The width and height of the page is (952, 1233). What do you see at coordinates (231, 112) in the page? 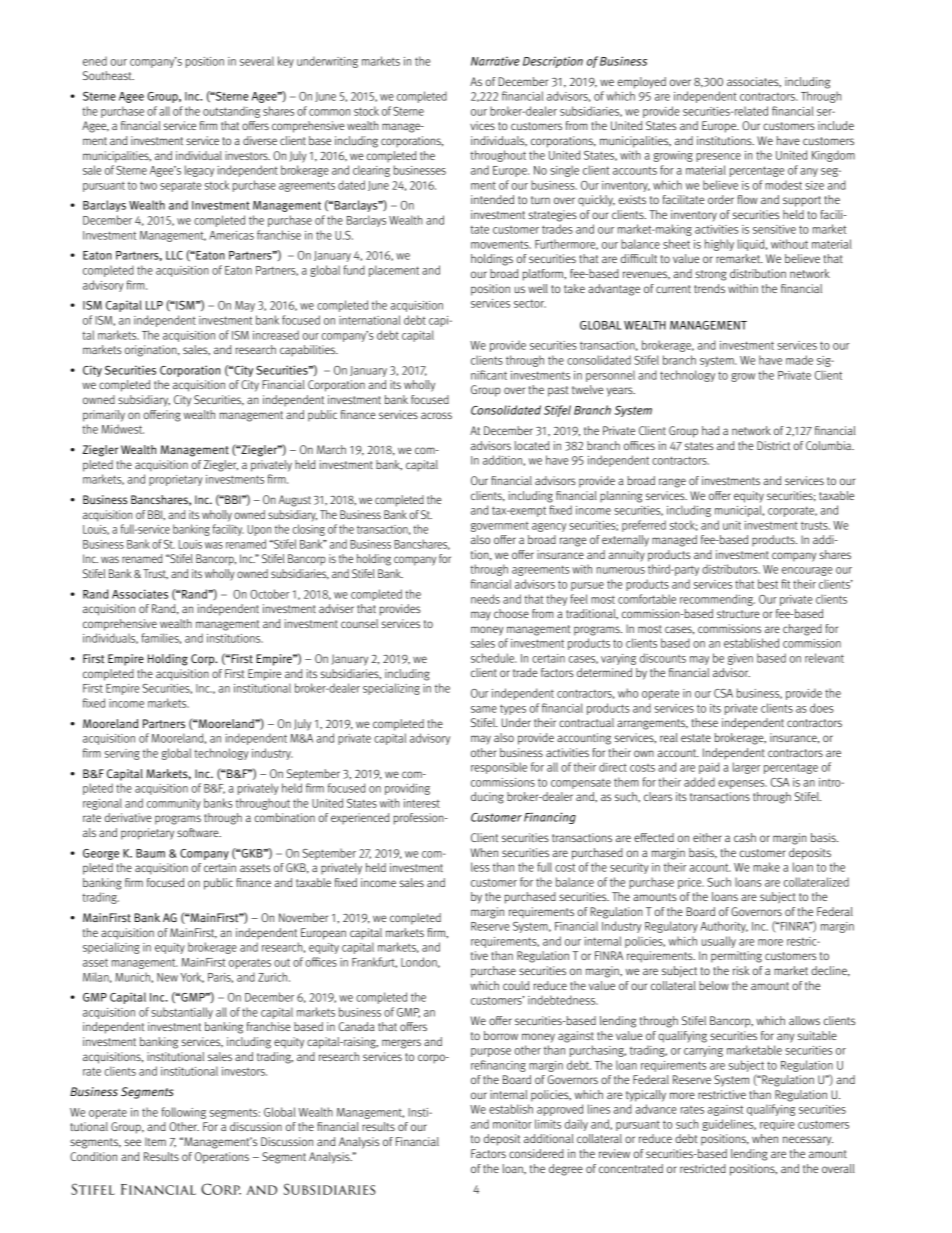
I see `outstanding` at bounding box center [231, 112].
